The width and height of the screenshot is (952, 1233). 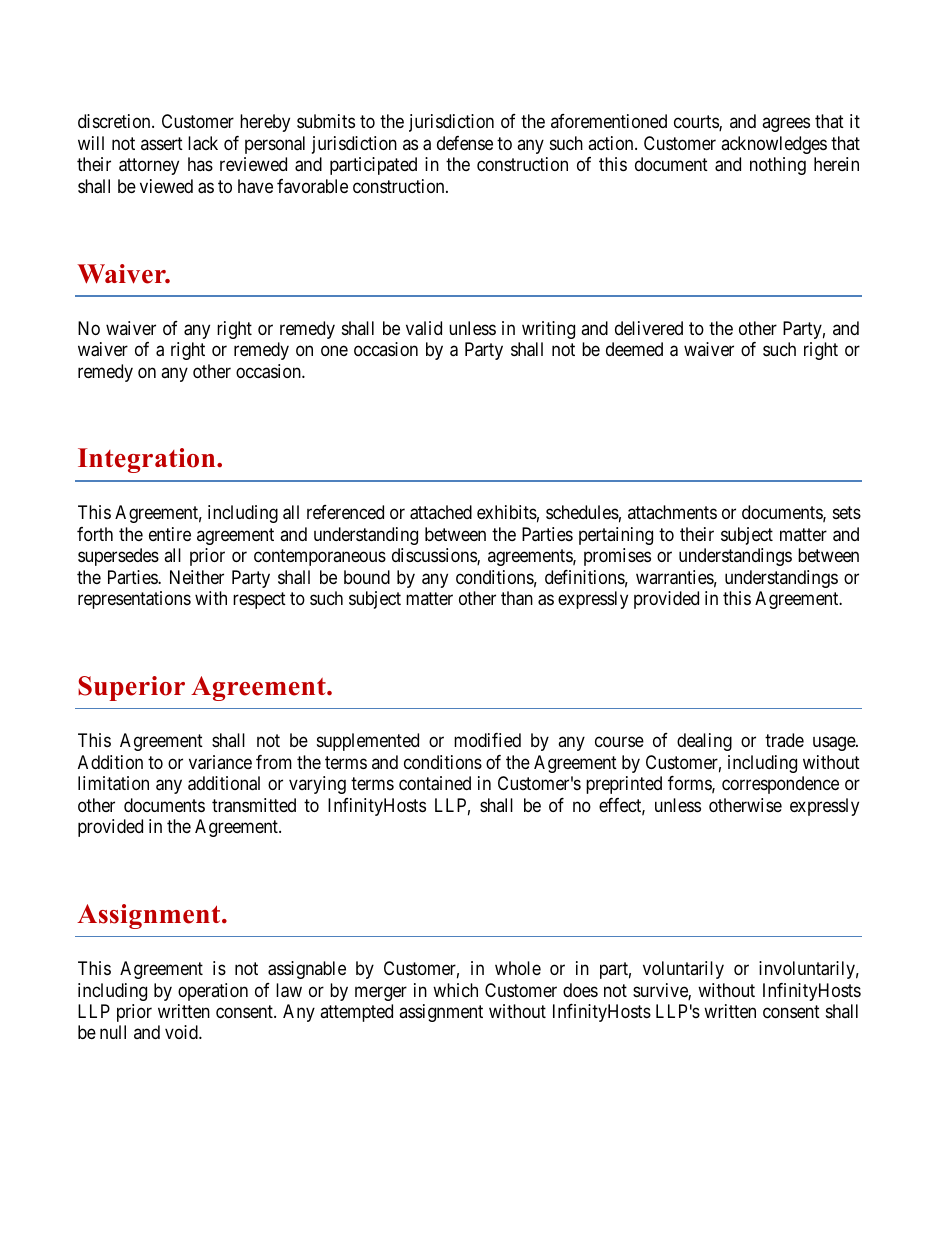 I want to click on assert, so click(x=162, y=143).
